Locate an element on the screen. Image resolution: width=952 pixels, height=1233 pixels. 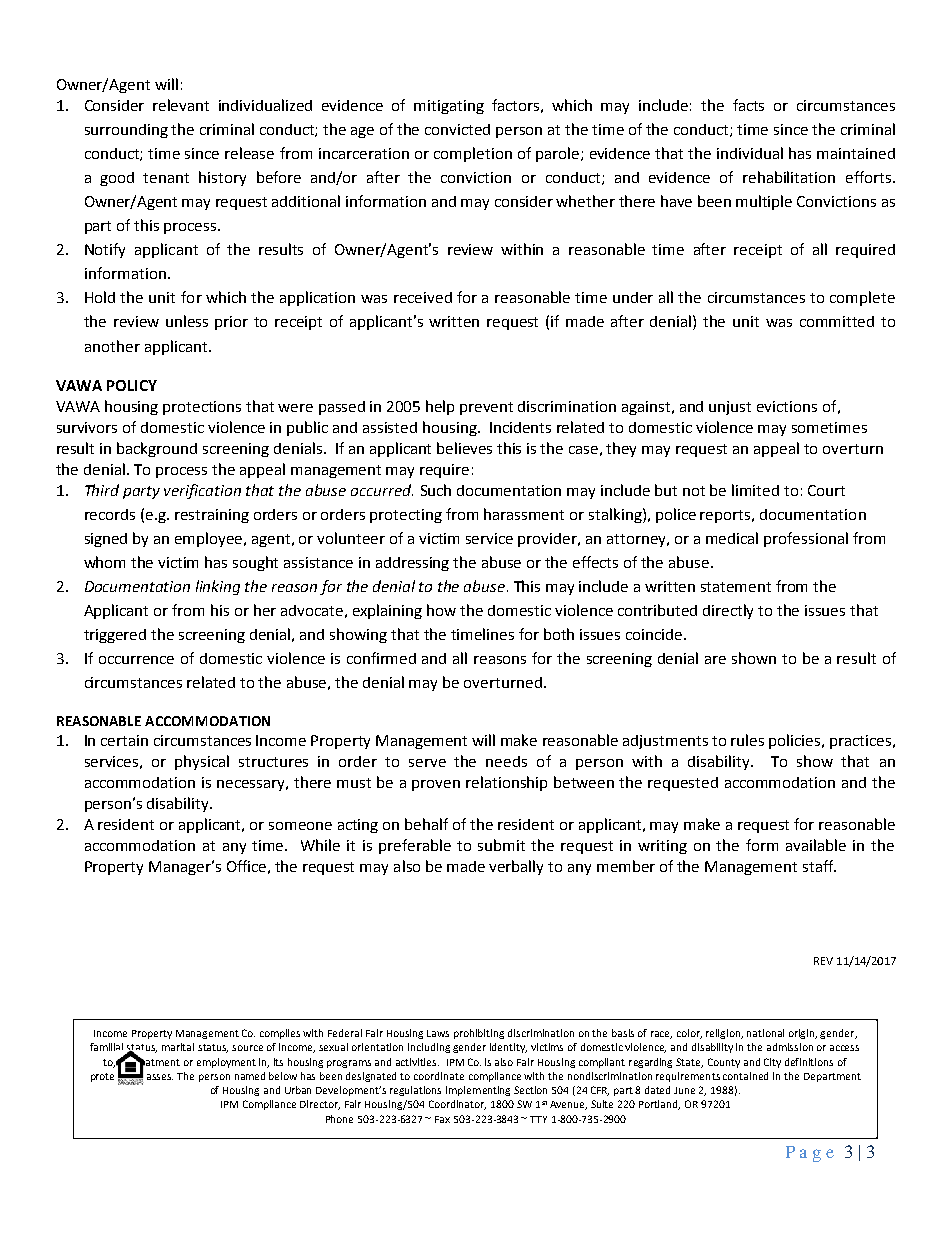
limited is located at coordinates (755, 490).
